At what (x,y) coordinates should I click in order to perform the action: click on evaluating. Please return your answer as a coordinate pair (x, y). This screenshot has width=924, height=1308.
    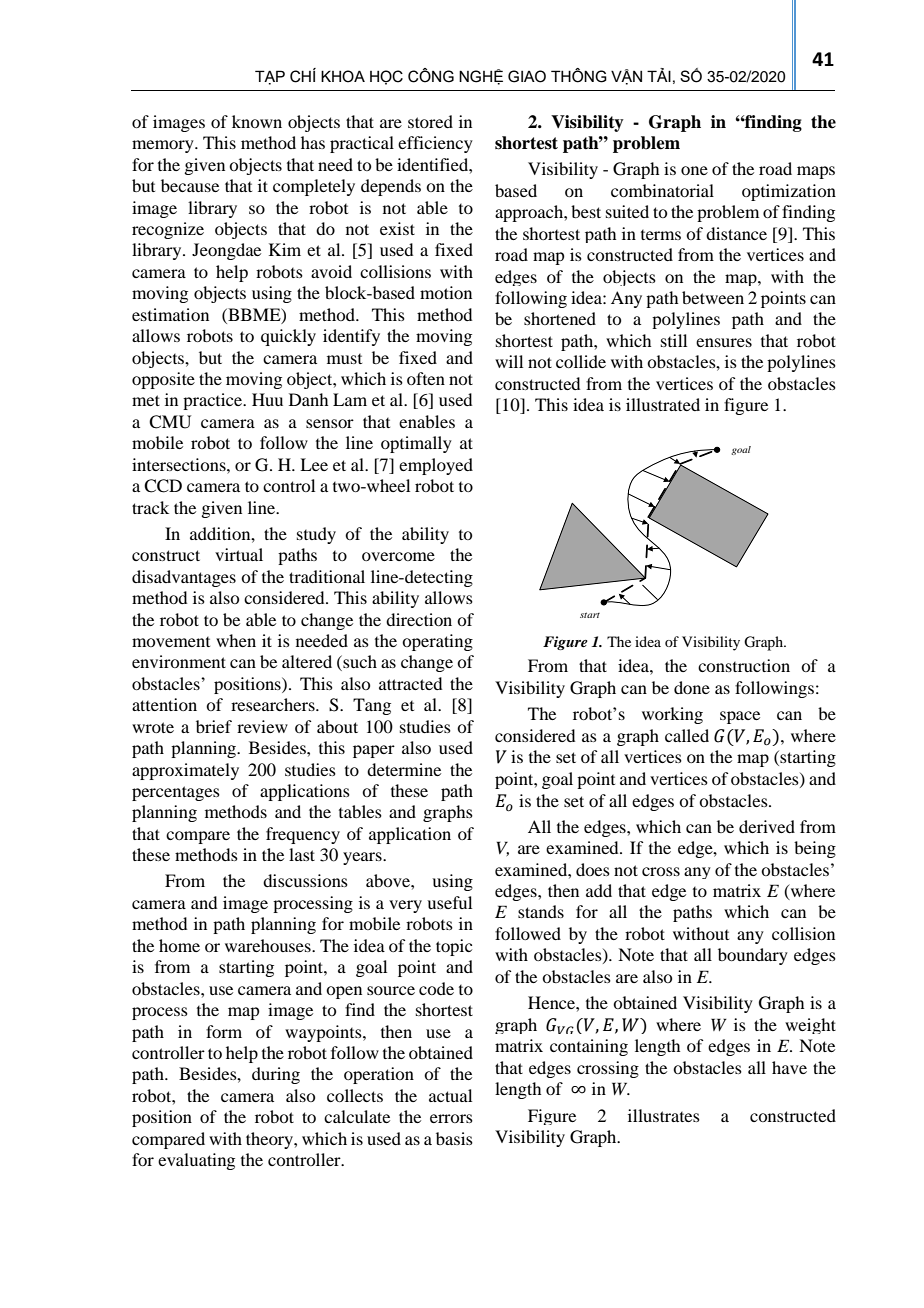
    Looking at the image, I should click on (196, 1161).
